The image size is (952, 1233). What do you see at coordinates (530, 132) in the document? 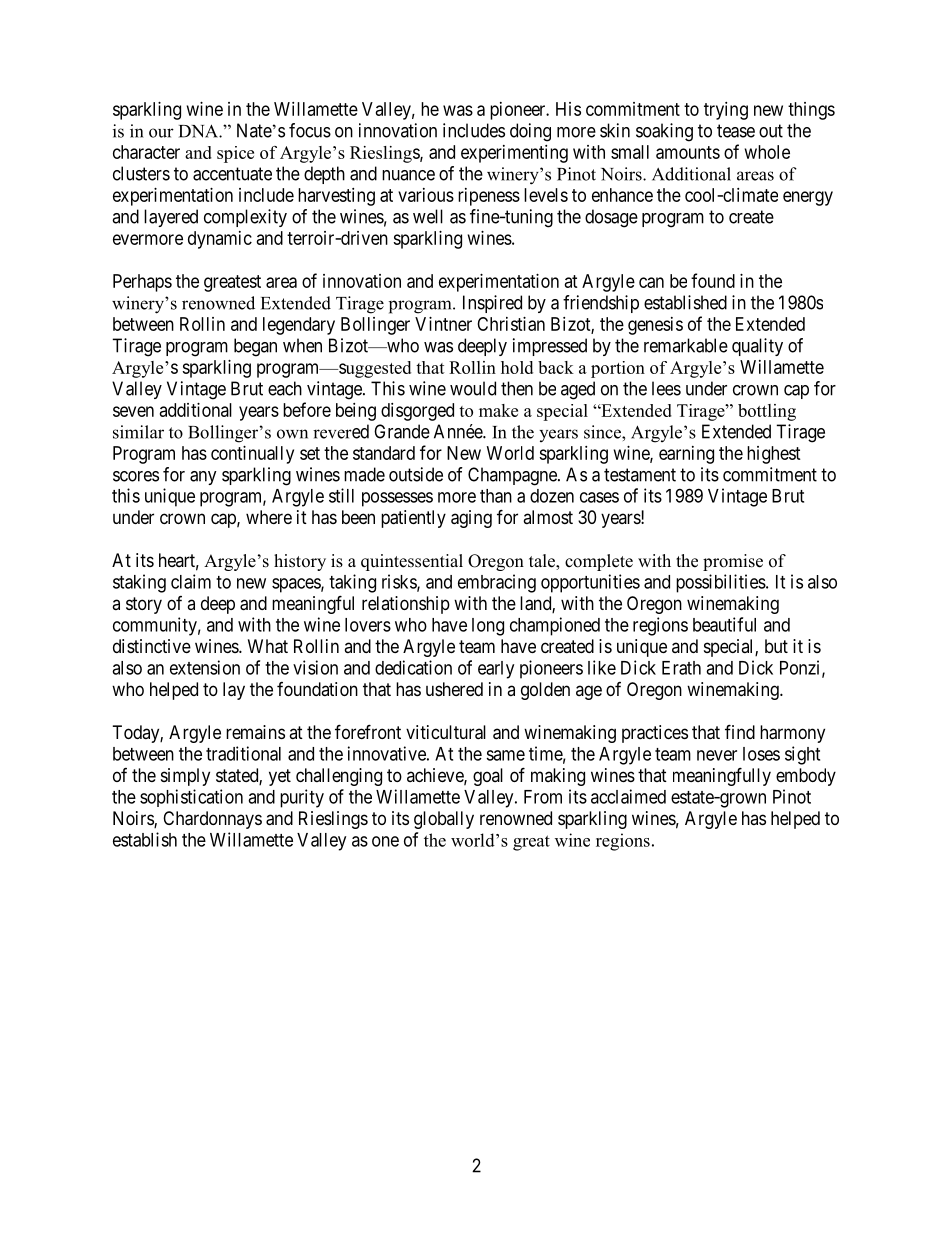
I see `doing` at bounding box center [530, 132].
